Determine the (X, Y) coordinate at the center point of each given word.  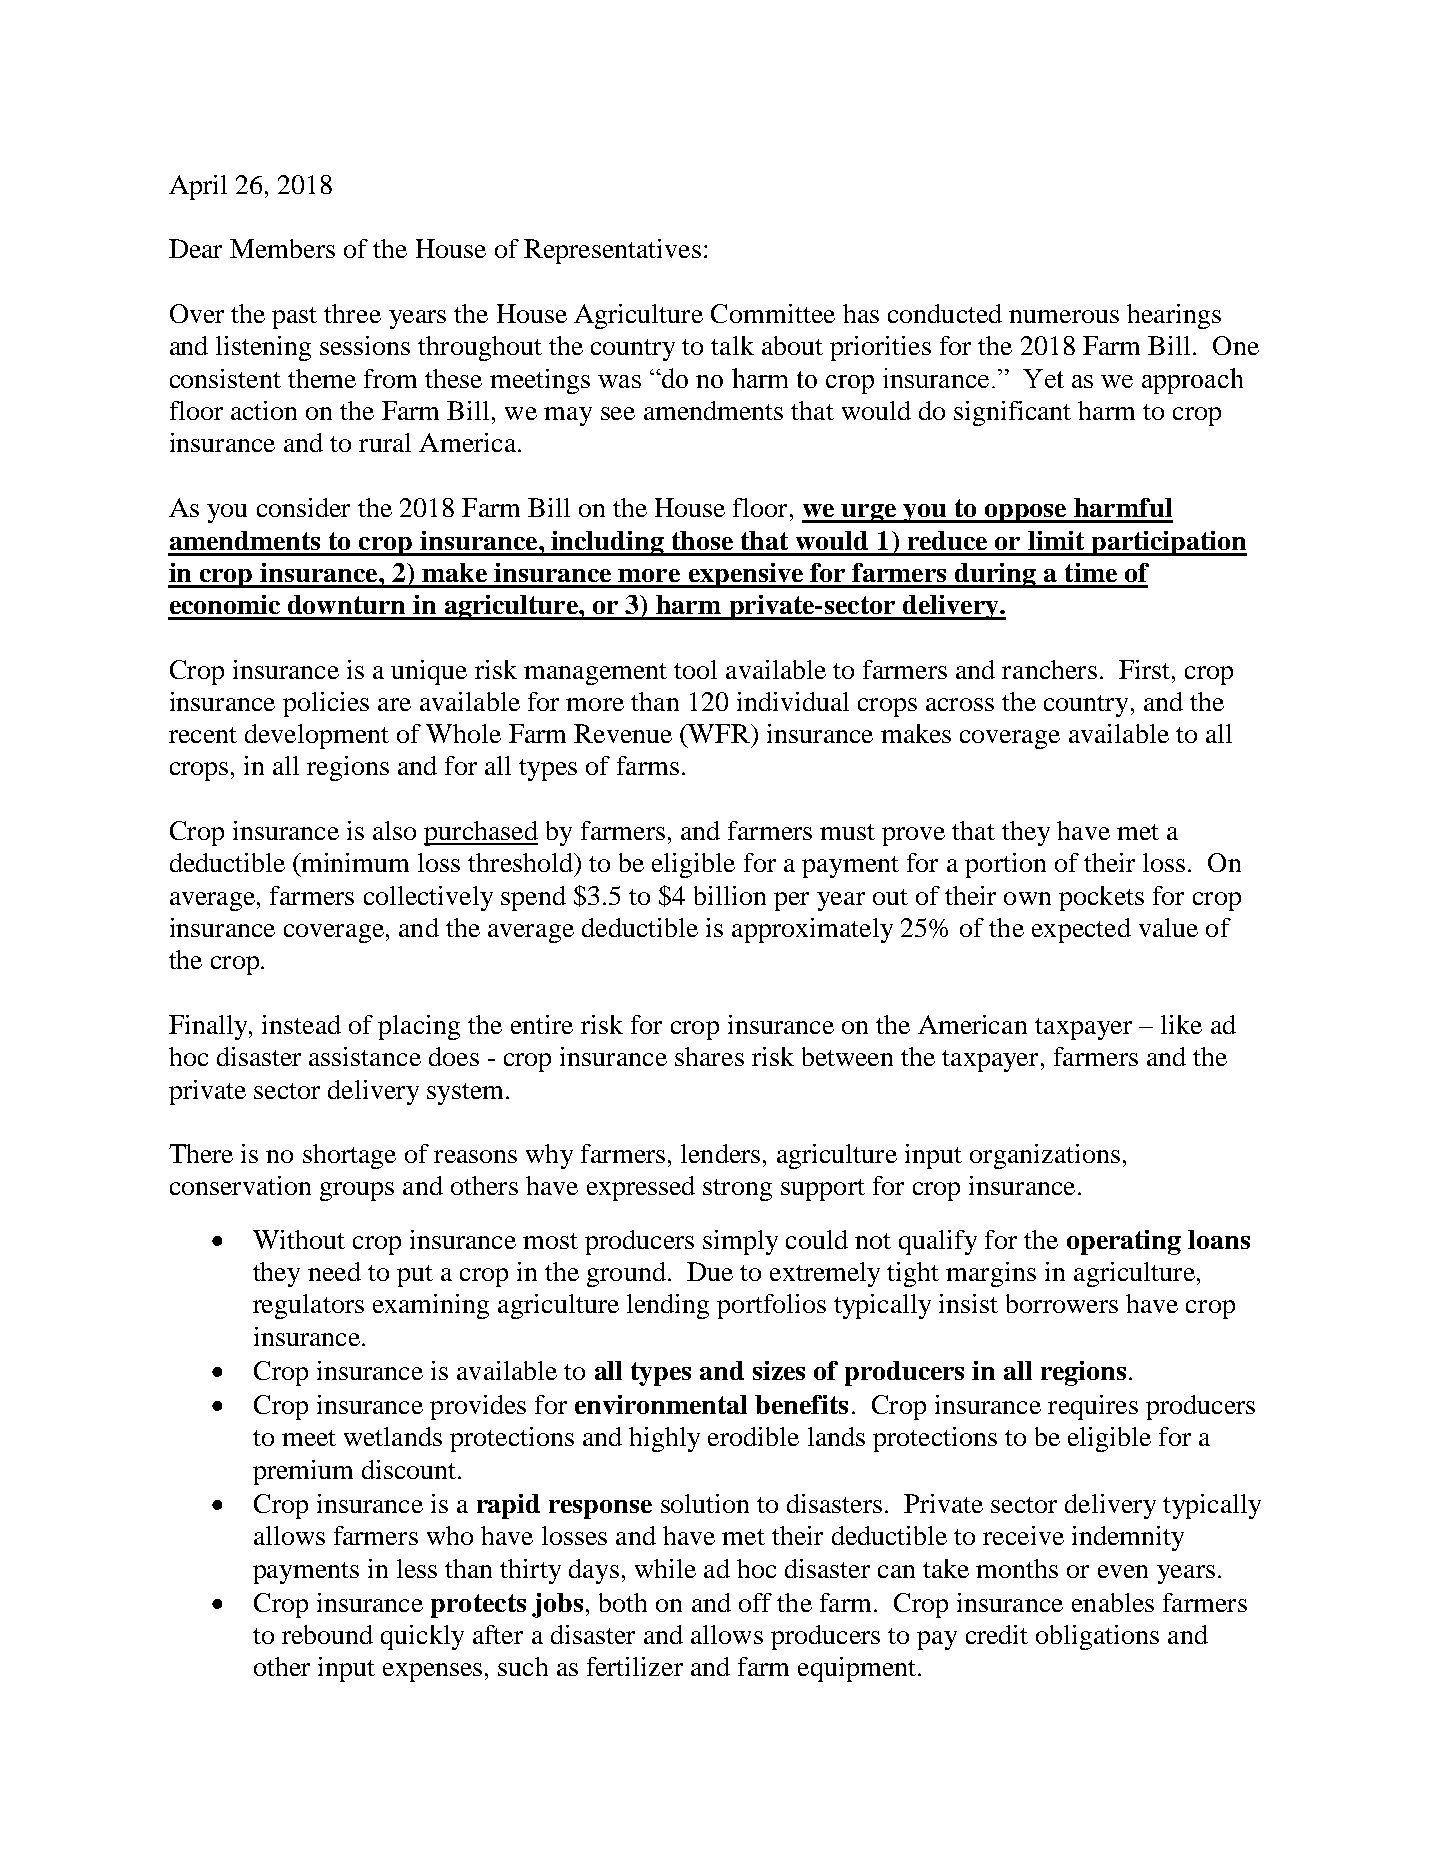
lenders (720, 1153)
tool (695, 669)
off (755, 1602)
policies (326, 704)
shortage (349, 1156)
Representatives (612, 251)
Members (282, 248)
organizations (1045, 1156)
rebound (327, 1634)
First (1146, 669)
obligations (1097, 1637)
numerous (1064, 316)
